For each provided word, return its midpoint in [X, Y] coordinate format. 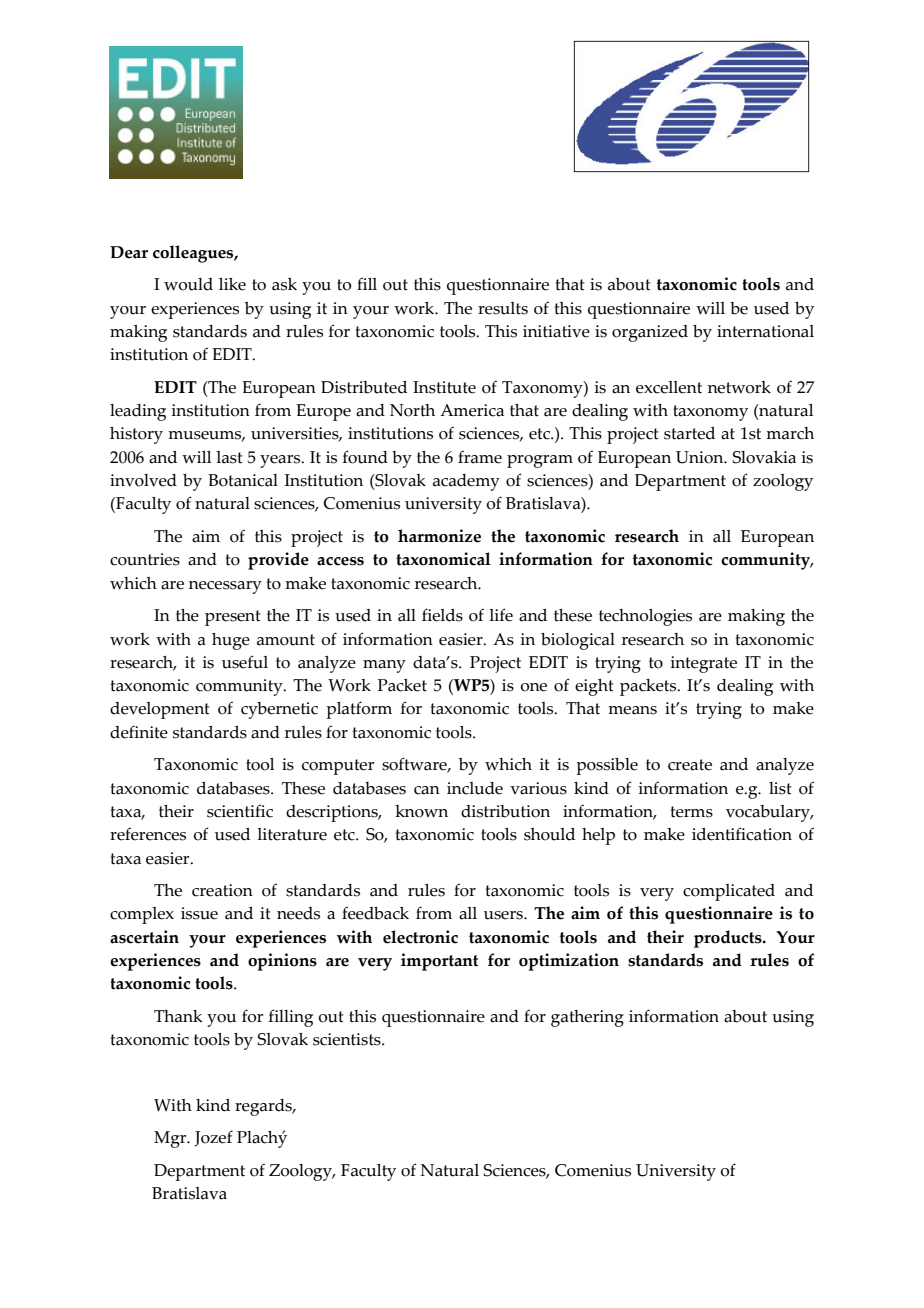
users [504, 915]
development [160, 710]
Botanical [243, 480]
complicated [729, 892]
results [503, 308]
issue [199, 913]
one [533, 687]
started [689, 433]
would [188, 284]
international [765, 331]
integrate [704, 664]
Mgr [171, 1139]
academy [466, 482]
